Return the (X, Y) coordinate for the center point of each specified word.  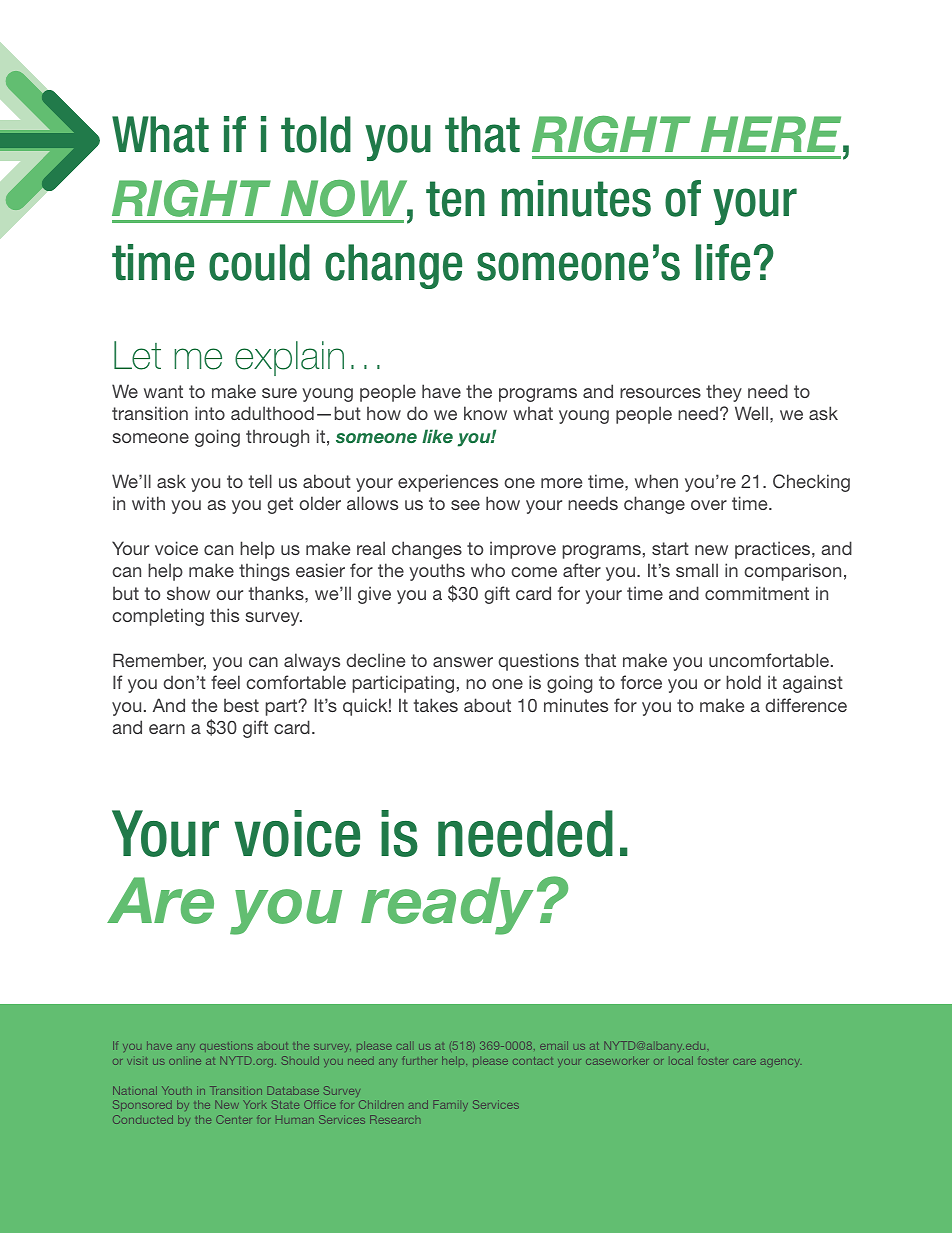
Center (234, 1119)
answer (463, 662)
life (723, 262)
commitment (757, 593)
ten (455, 199)
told (316, 134)
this (224, 615)
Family (450, 1105)
